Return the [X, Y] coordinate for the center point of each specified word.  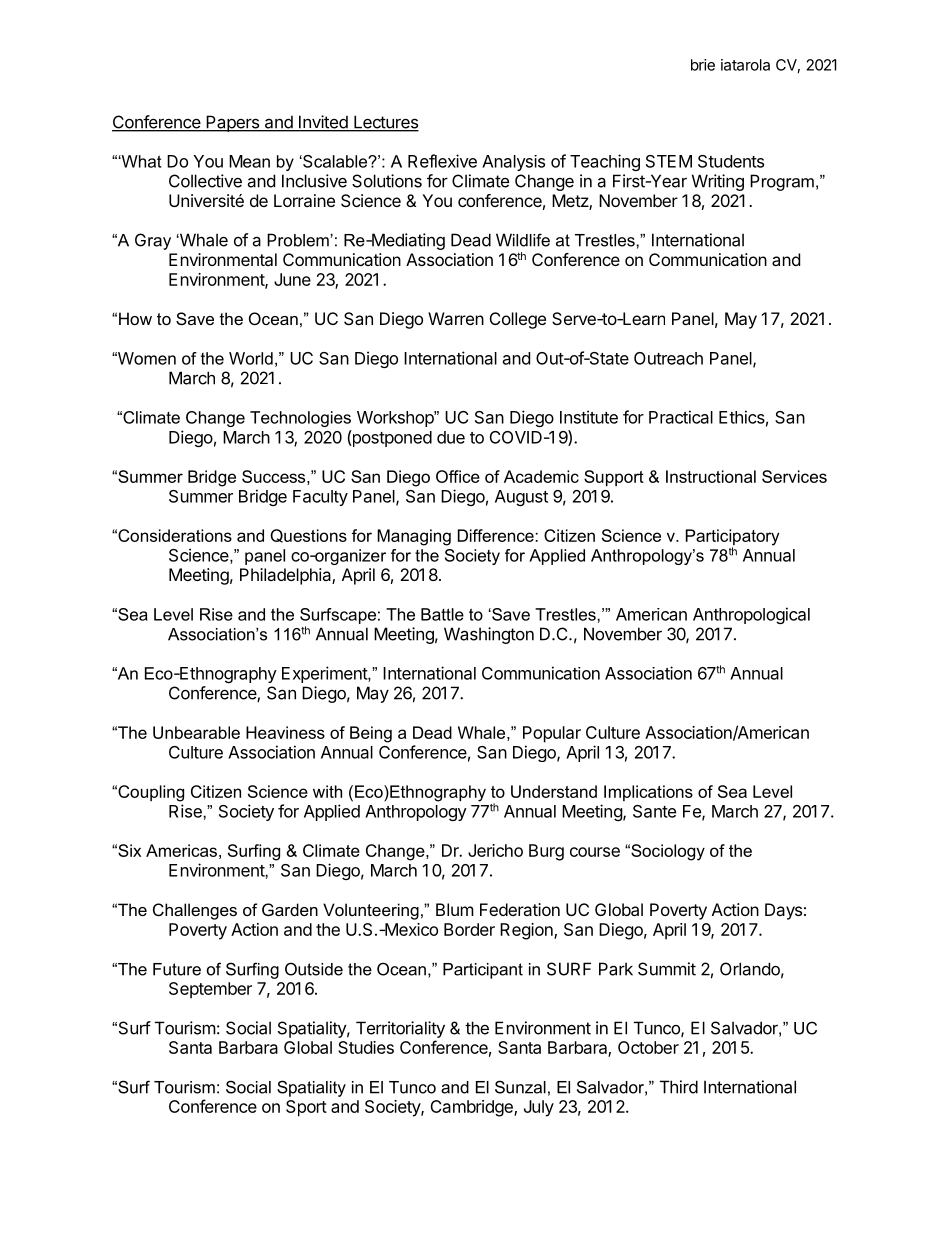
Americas [181, 850]
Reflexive [442, 161]
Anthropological [751, 615]
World [251, 358]
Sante [654, 811]
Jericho [495, 850]
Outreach [668, 358]
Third [679, 1087]
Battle [442, 614]
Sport [306, 1108]
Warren [456, 318]
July [539, 1108]
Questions [308, 536]
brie [703, 65]
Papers [233, 123]
